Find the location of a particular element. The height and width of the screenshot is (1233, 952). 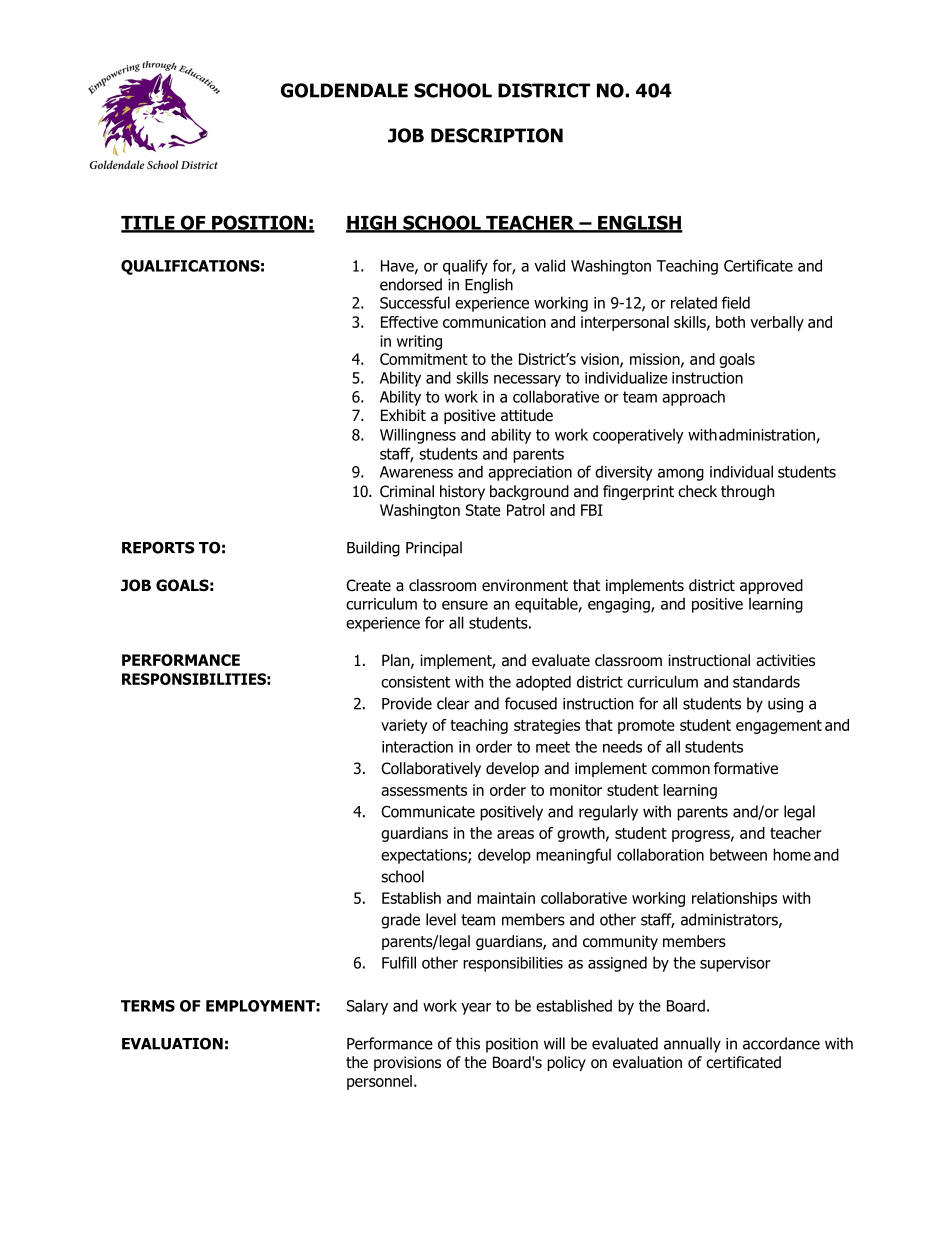

Provide is located at coordinates (407, 703).
